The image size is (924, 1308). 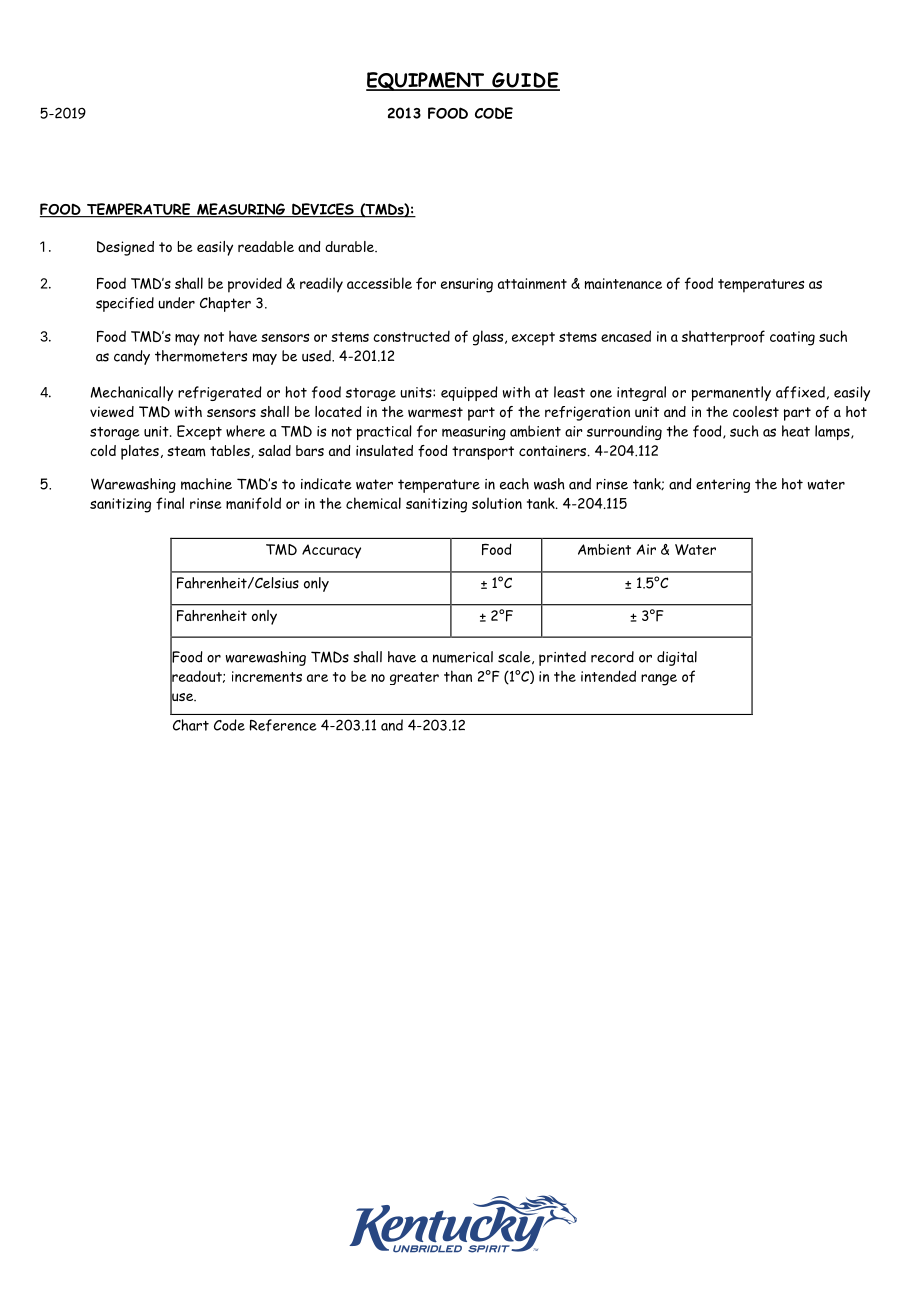 What do you see at coordinates (723, 338) in the screenshot?
I see `shatterproof` at bounding box center [723, 338].
